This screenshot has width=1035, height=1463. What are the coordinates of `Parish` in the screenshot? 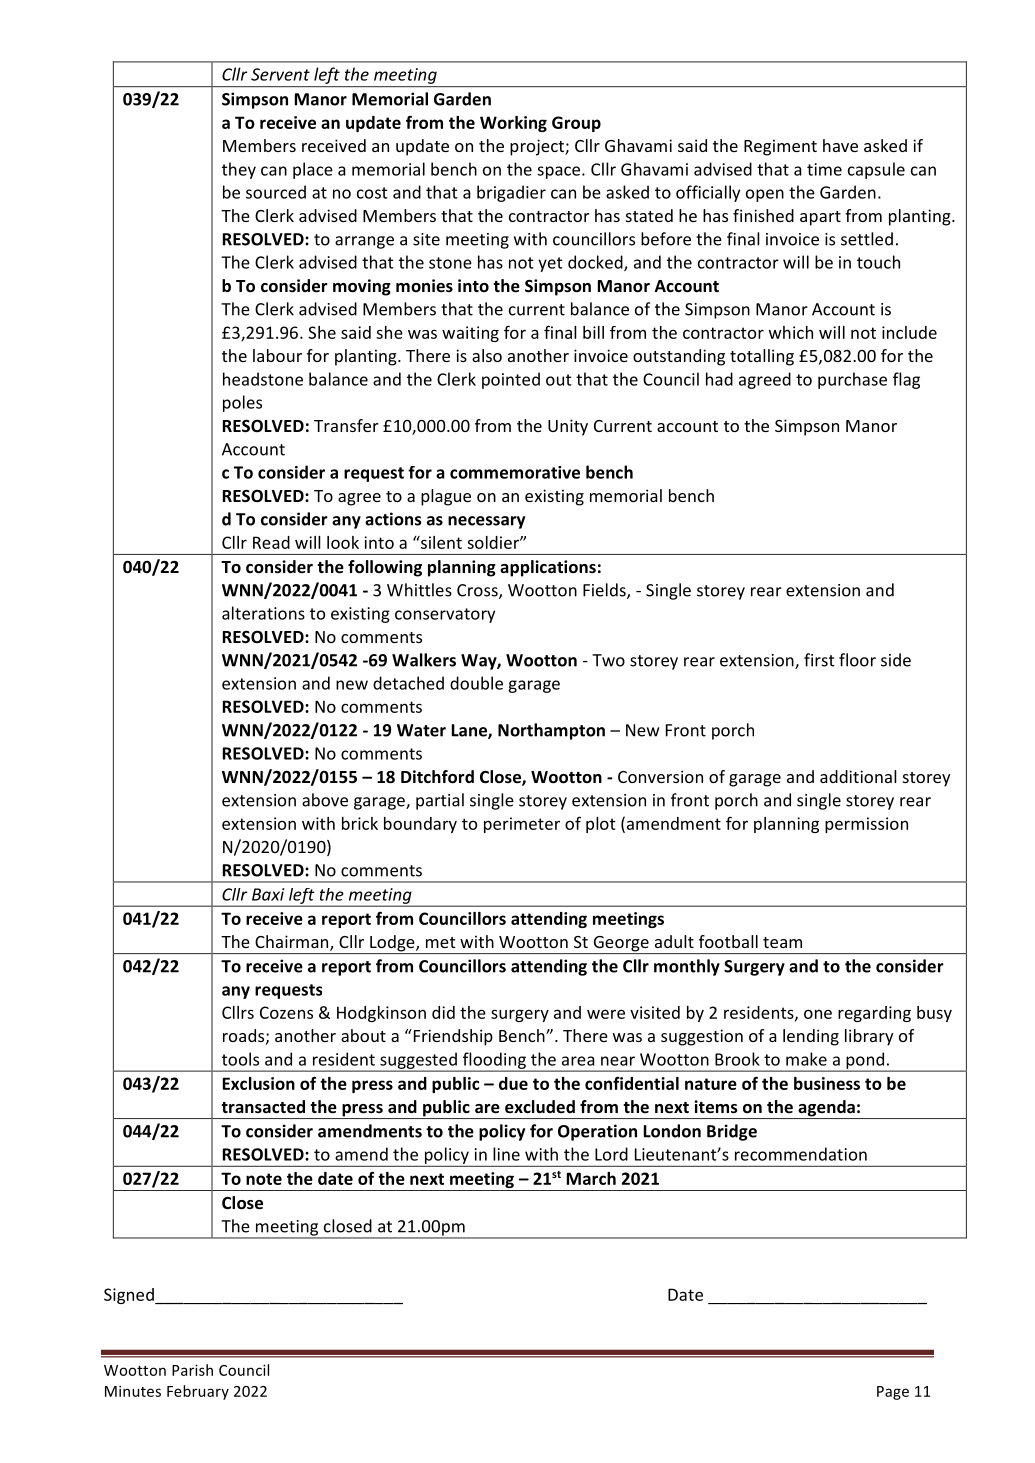 It's located at (192, 1370).
